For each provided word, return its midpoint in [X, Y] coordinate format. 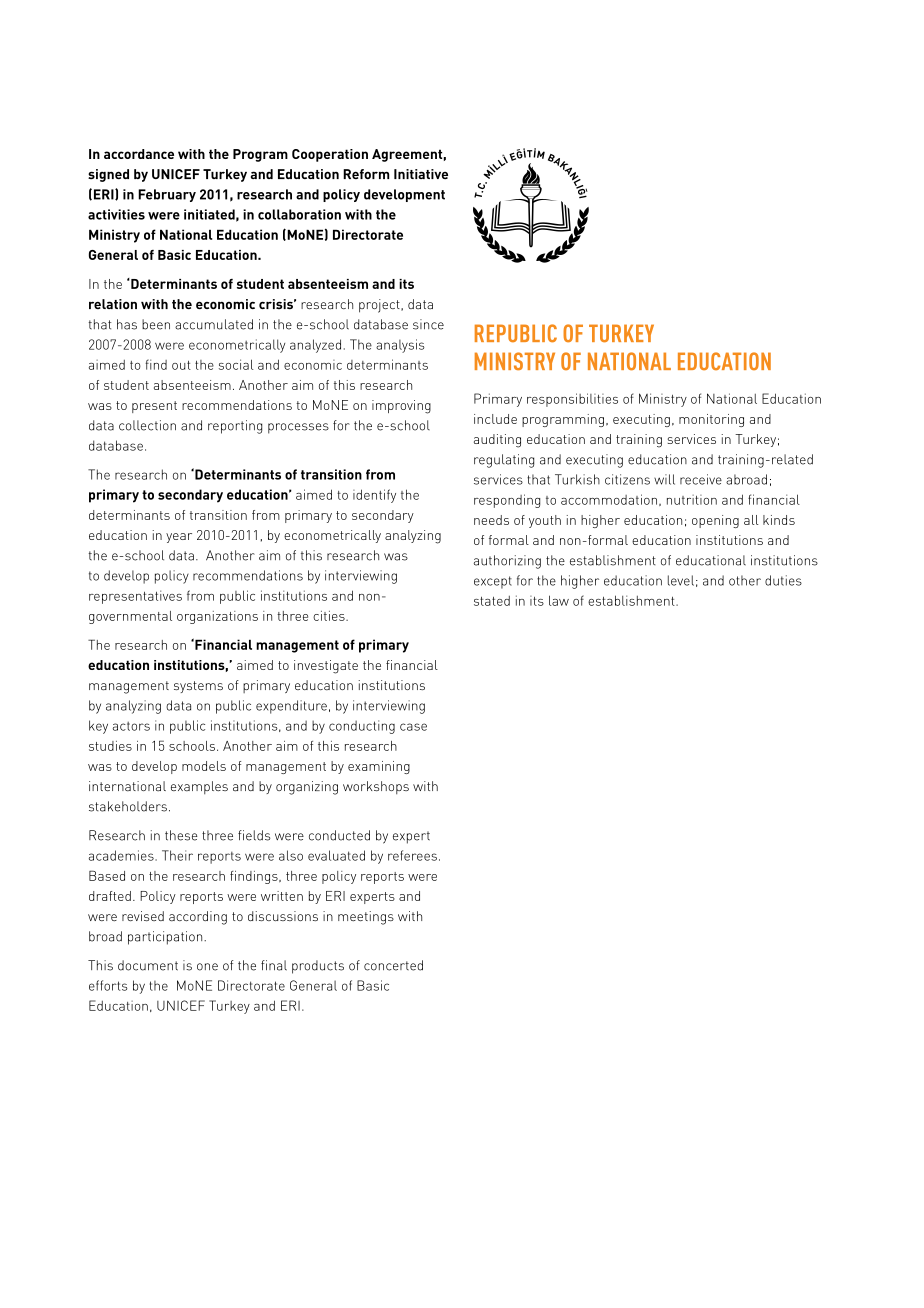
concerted [393, 965]
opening [715, 521]
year [179, 538]
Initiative [421, 174]
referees [412, 855]
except [493, 582]
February [167, 195]
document [148, 965]
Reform [366, 174]
